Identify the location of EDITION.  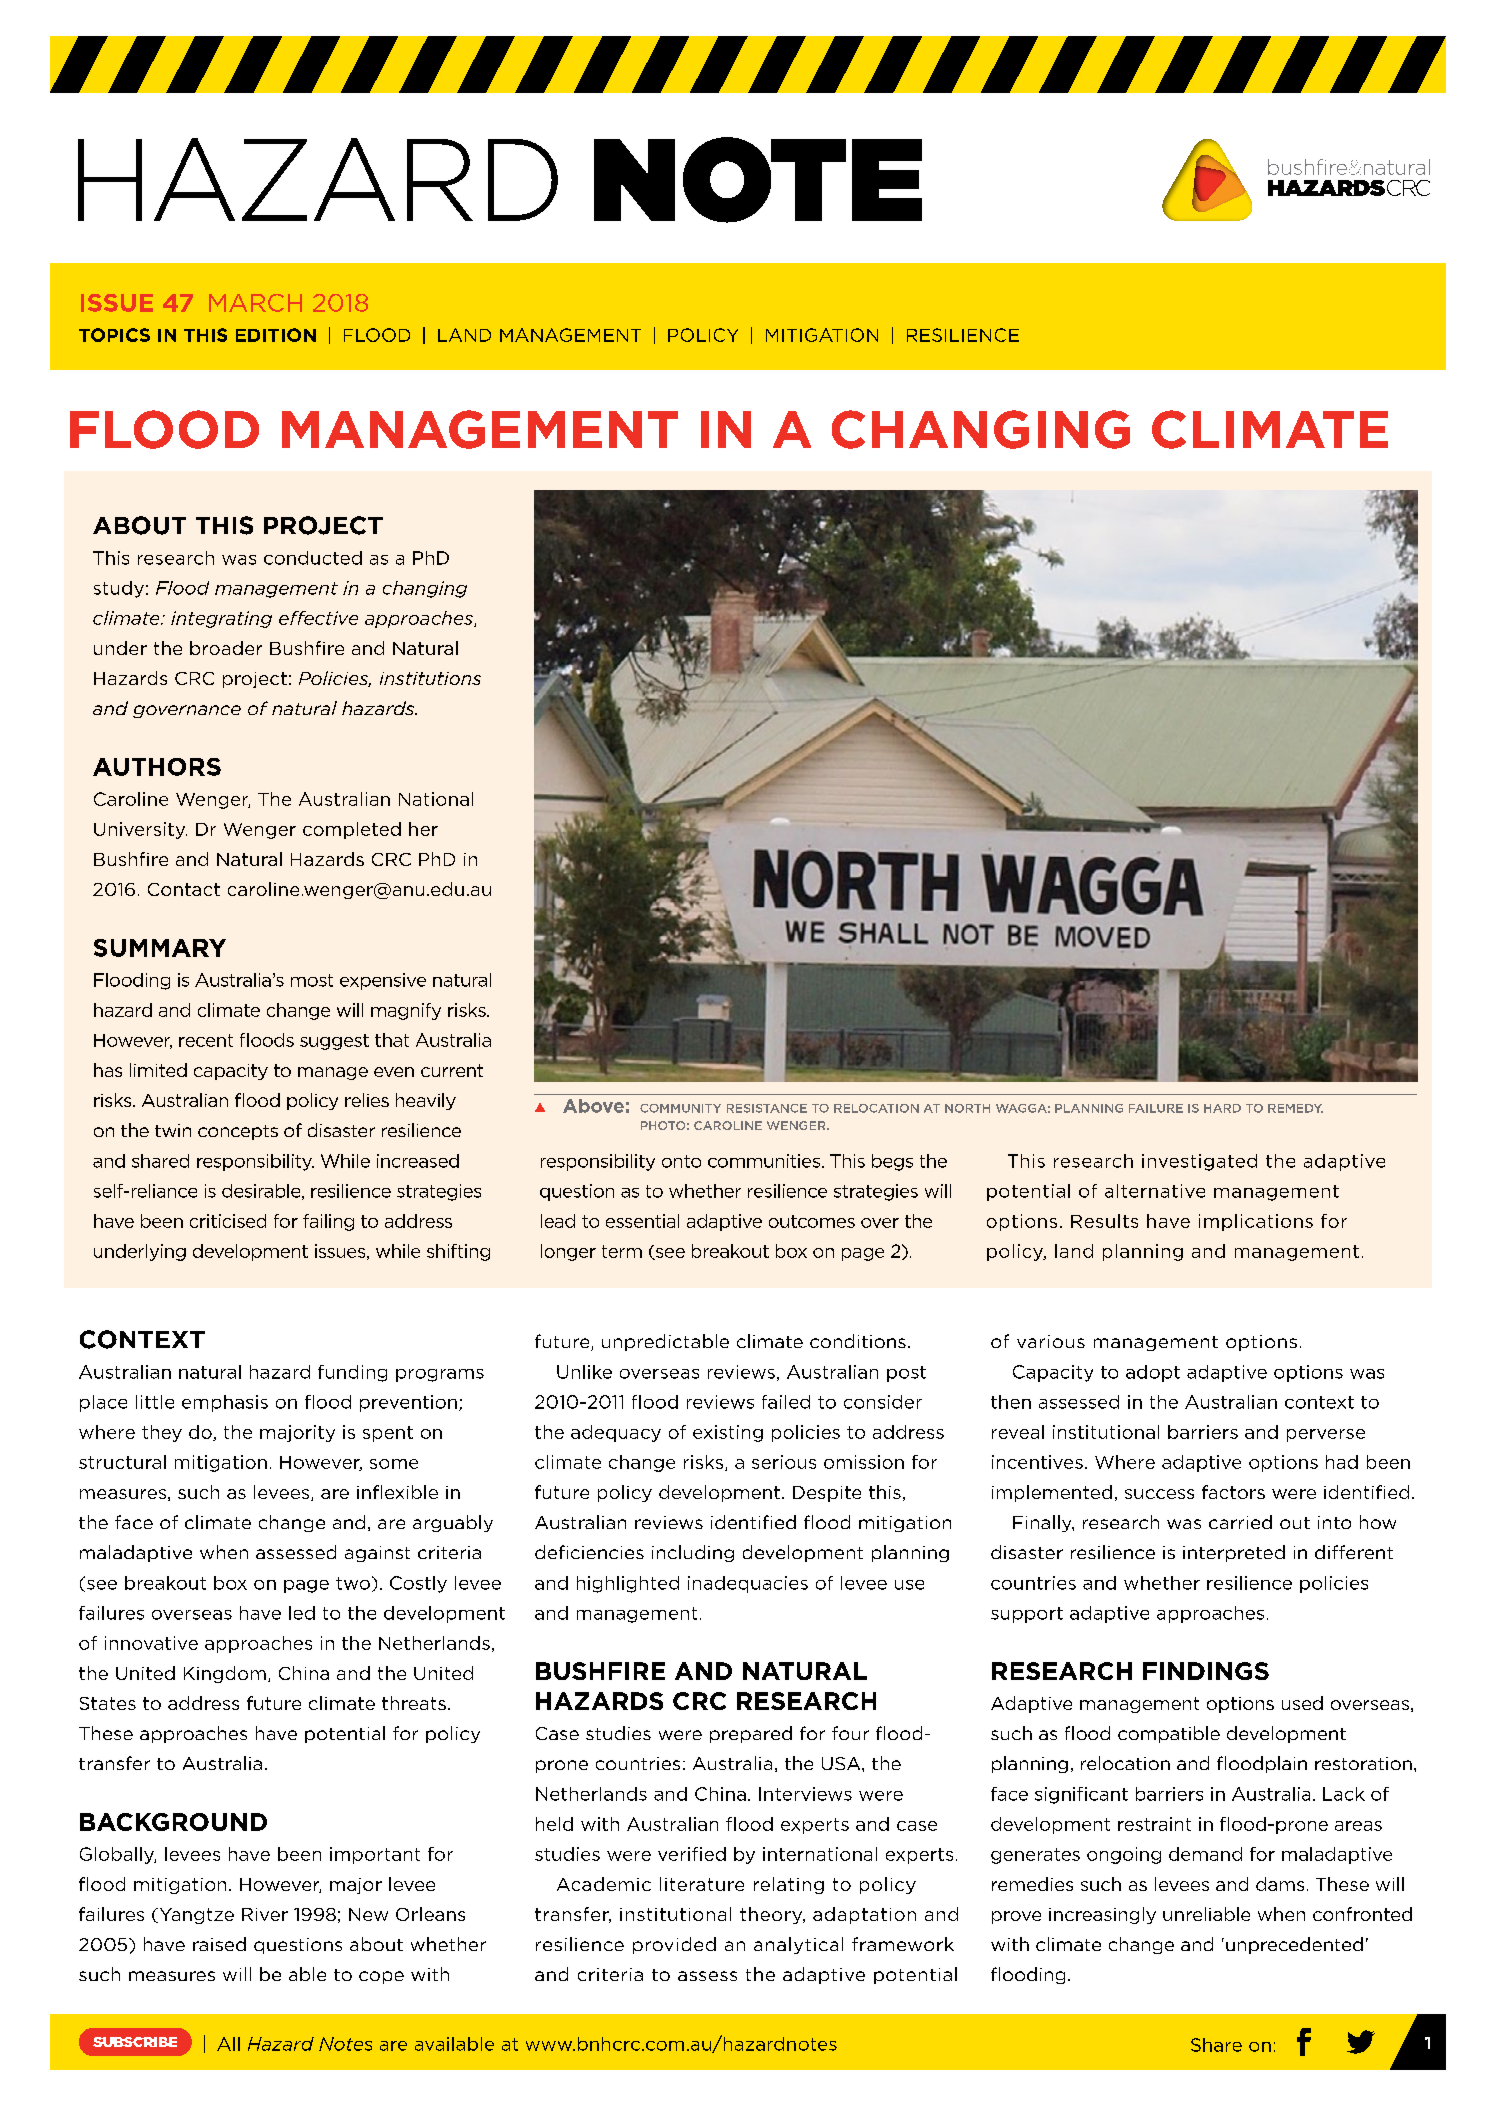
(276, 335).
